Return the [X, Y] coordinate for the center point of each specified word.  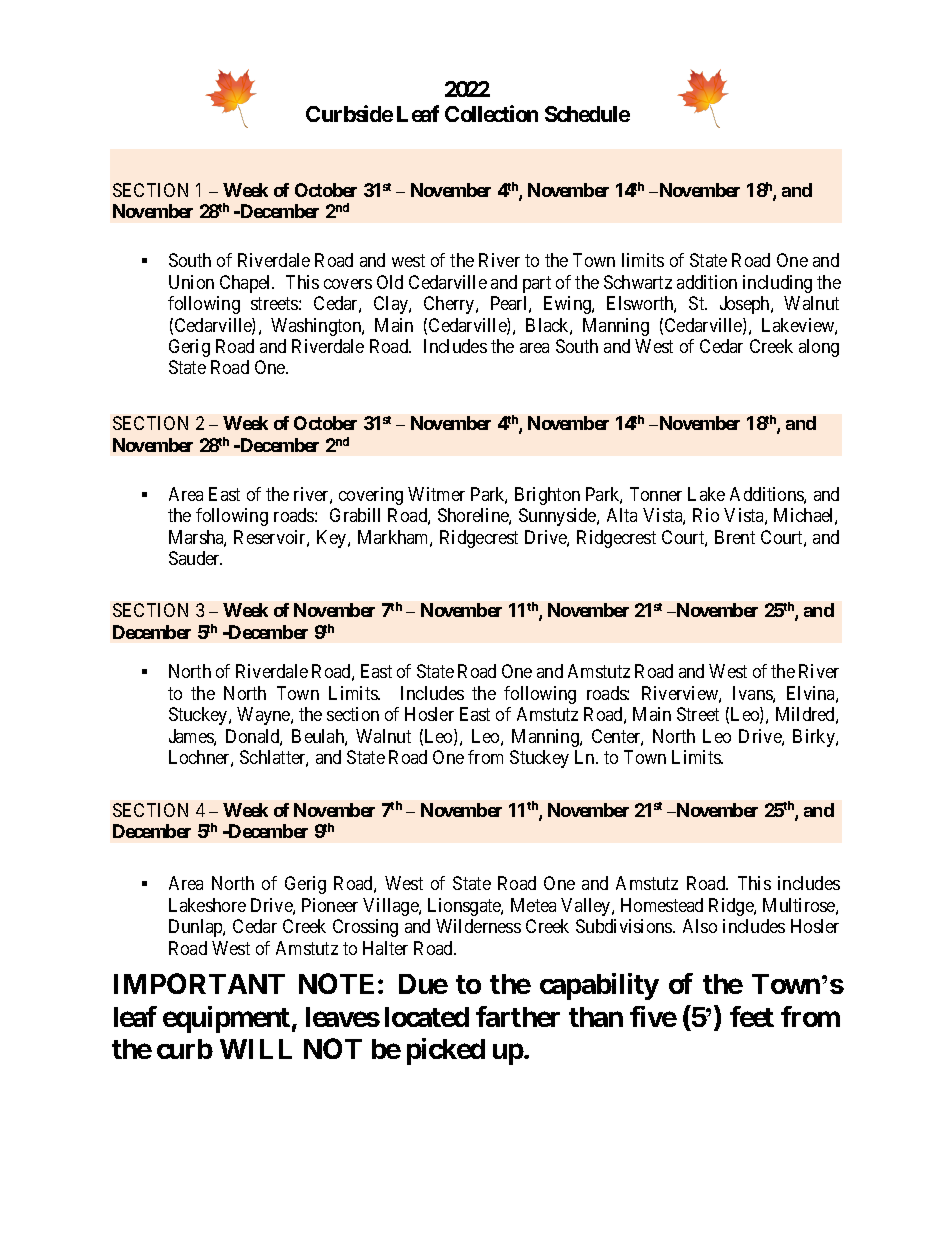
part [537, 284]
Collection [491, 113]
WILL [256, 1049]
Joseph [746, 305]
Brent [735, 537]
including [777, 284]
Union [191, 282]
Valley [587, 907]
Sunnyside [558, 517]
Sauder [195, 558]
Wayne [264, 716]
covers [348, 284]
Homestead [662, 905]
